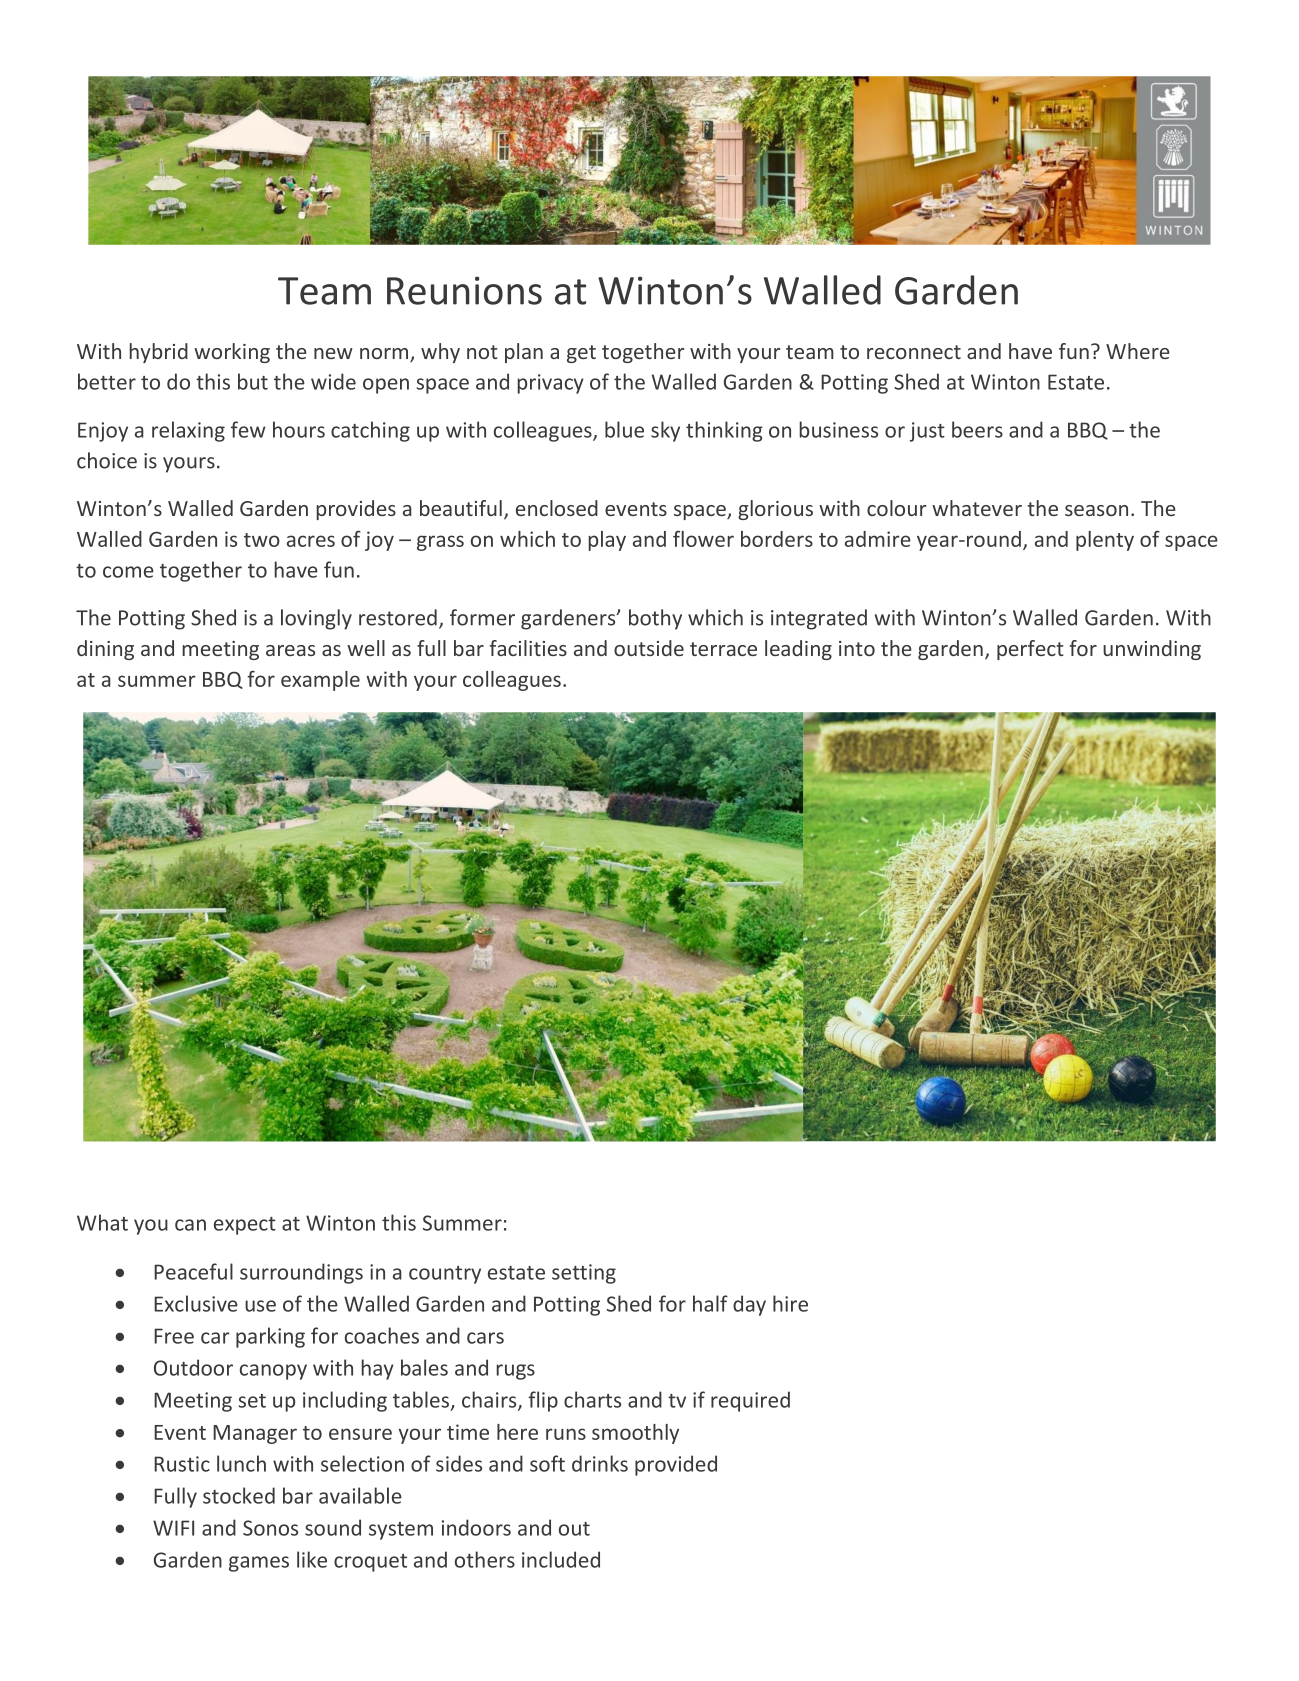  Describe the element at coordinates (561, 1559) in the page. I see `included` at that location.
